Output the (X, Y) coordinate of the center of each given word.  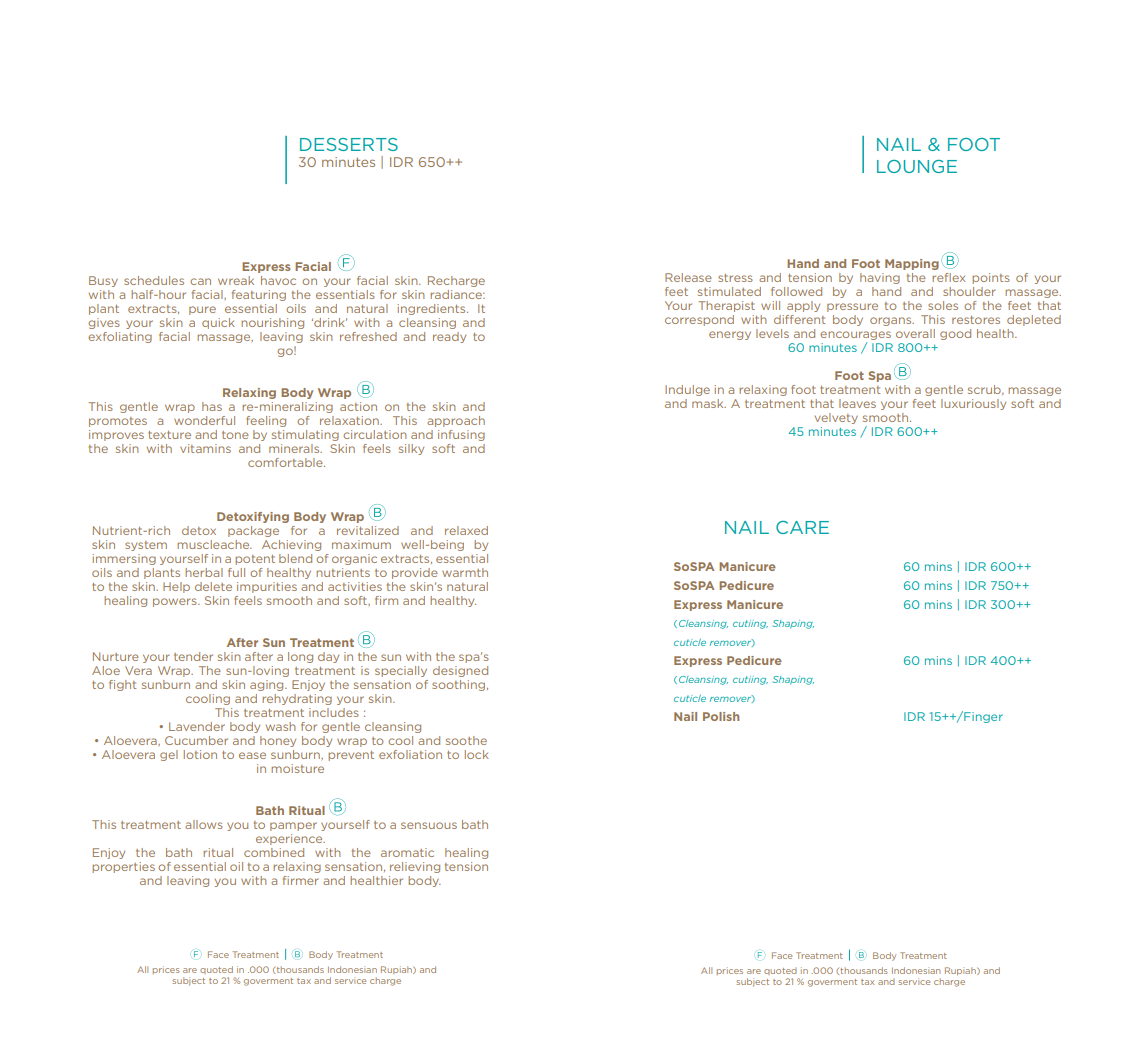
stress (735, 278)
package (253, 531)
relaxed (466, 530)
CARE (802, 527)
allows (204, 824)
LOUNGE (917, 166)
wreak (236, 280)
